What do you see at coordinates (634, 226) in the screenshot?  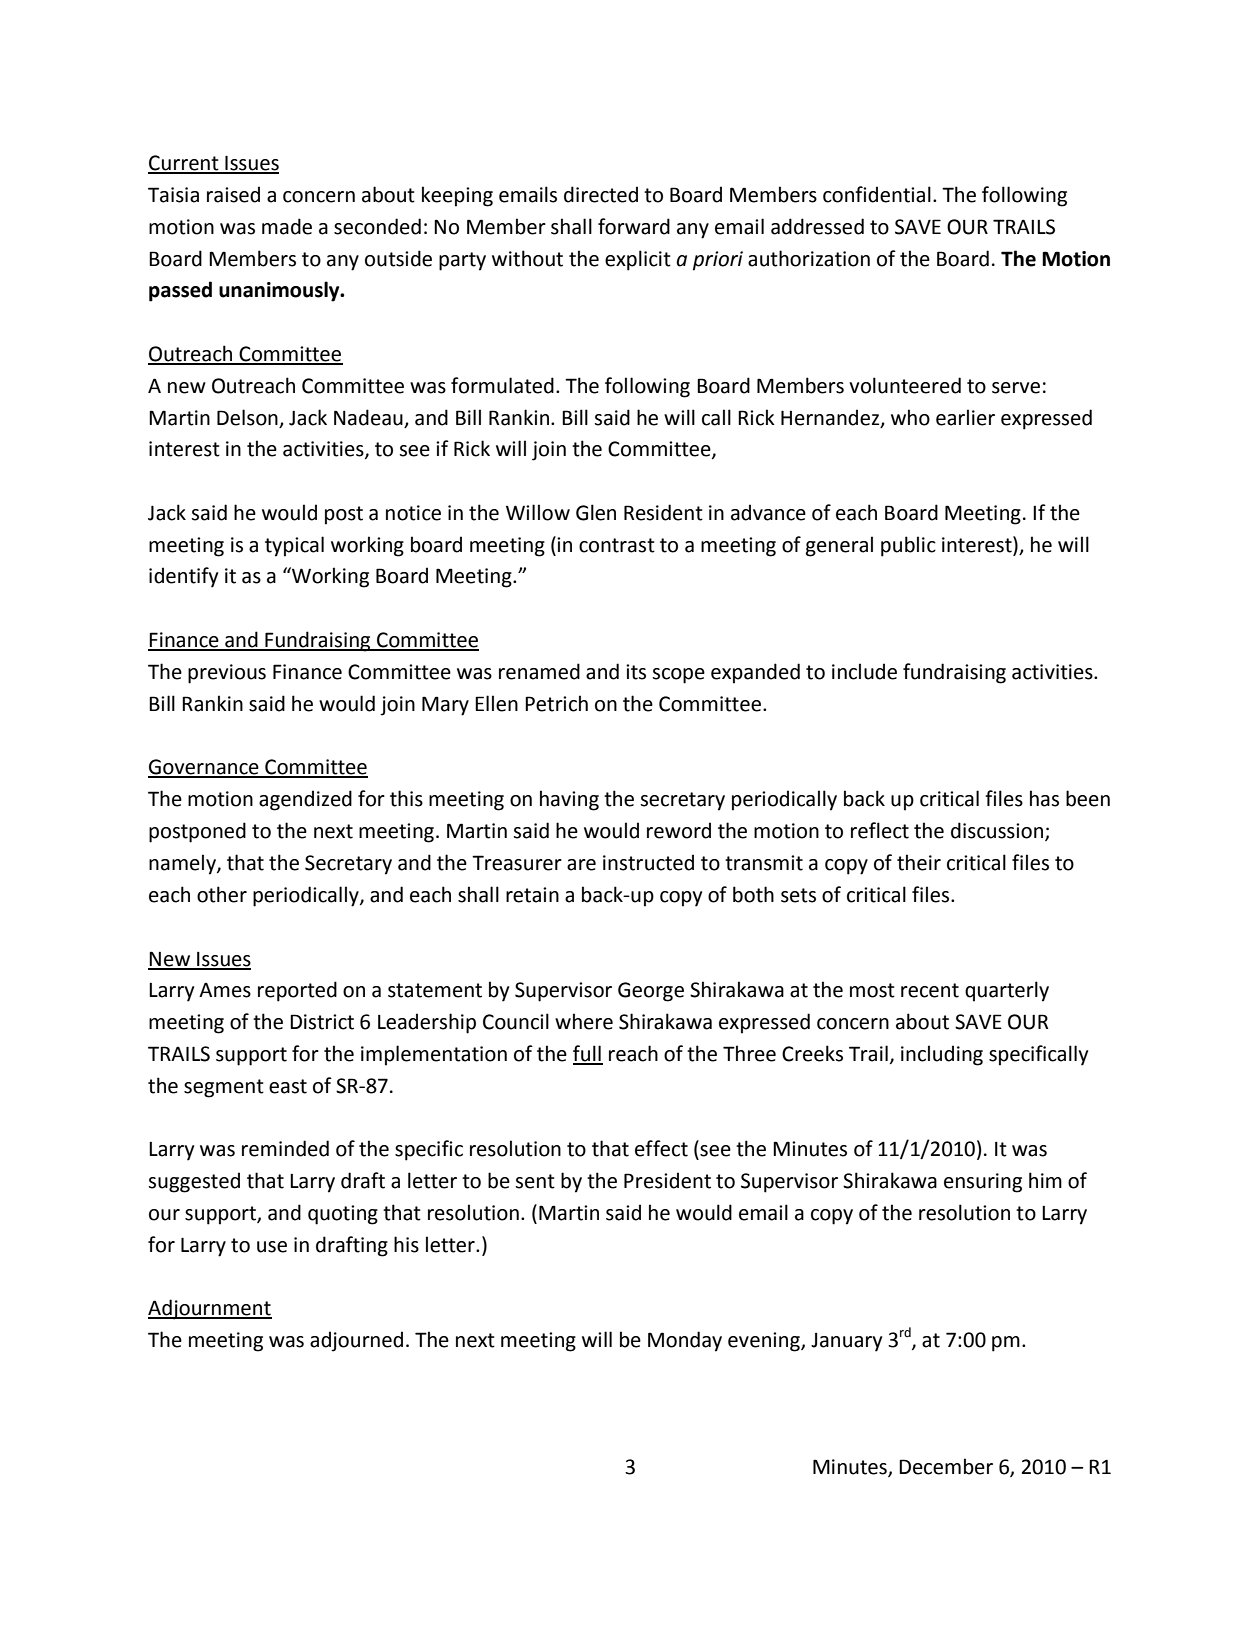 I see `forward` at bounding box center [634, 226].
